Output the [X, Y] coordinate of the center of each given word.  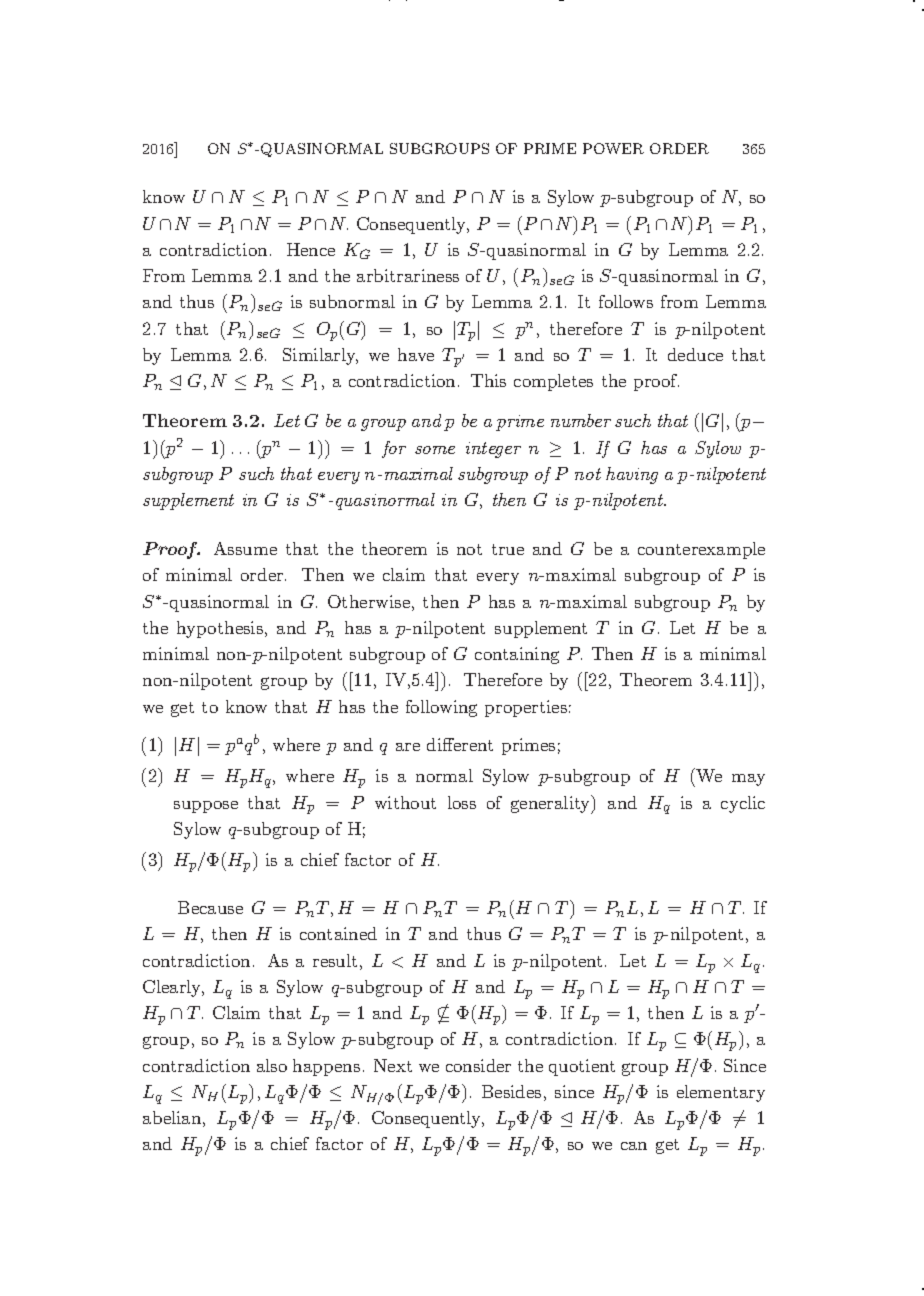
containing [517, 655]
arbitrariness [408, 275]
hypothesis [220, 629]
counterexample [701, 550]
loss [462, 802]
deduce [695, 354]
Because [210, 907]
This [488, 380]
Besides [511, 1091]
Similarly [320, 356]
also [272, 1065]
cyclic [743, 804]
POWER [613, 148]
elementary [721, 1093]
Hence [311, 249]
